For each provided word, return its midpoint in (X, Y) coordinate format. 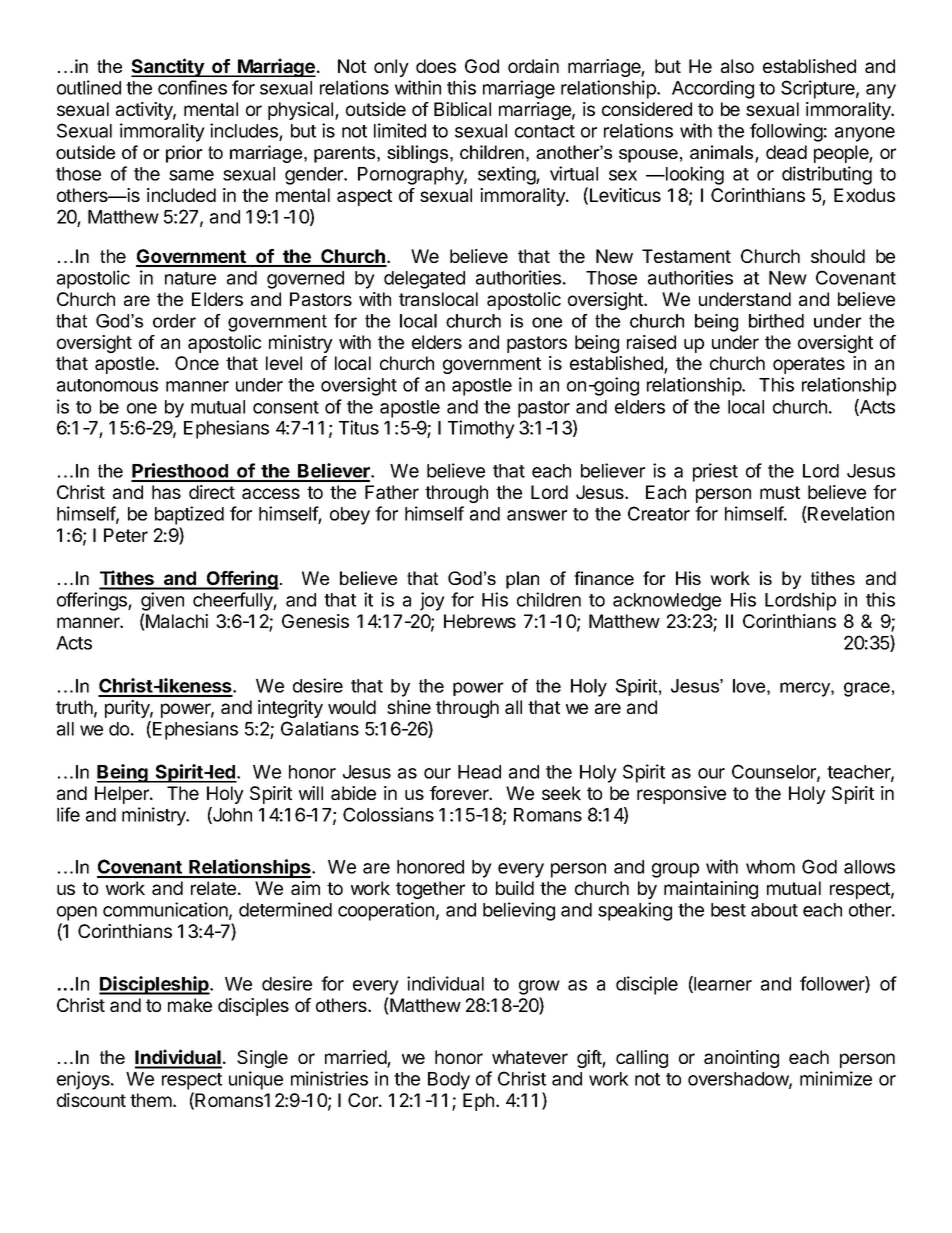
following (786, 132)
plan (522, 580)
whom (770, 867)
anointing (741, 1059)
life (68, 814)
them (152, 1100)
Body (449, 1081)
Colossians (388, 814)
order (174, 321)
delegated (424, 280)
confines (192, 87)
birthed (776, 321)
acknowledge (667, 602)
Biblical (462, 109)
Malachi (176, 622)
